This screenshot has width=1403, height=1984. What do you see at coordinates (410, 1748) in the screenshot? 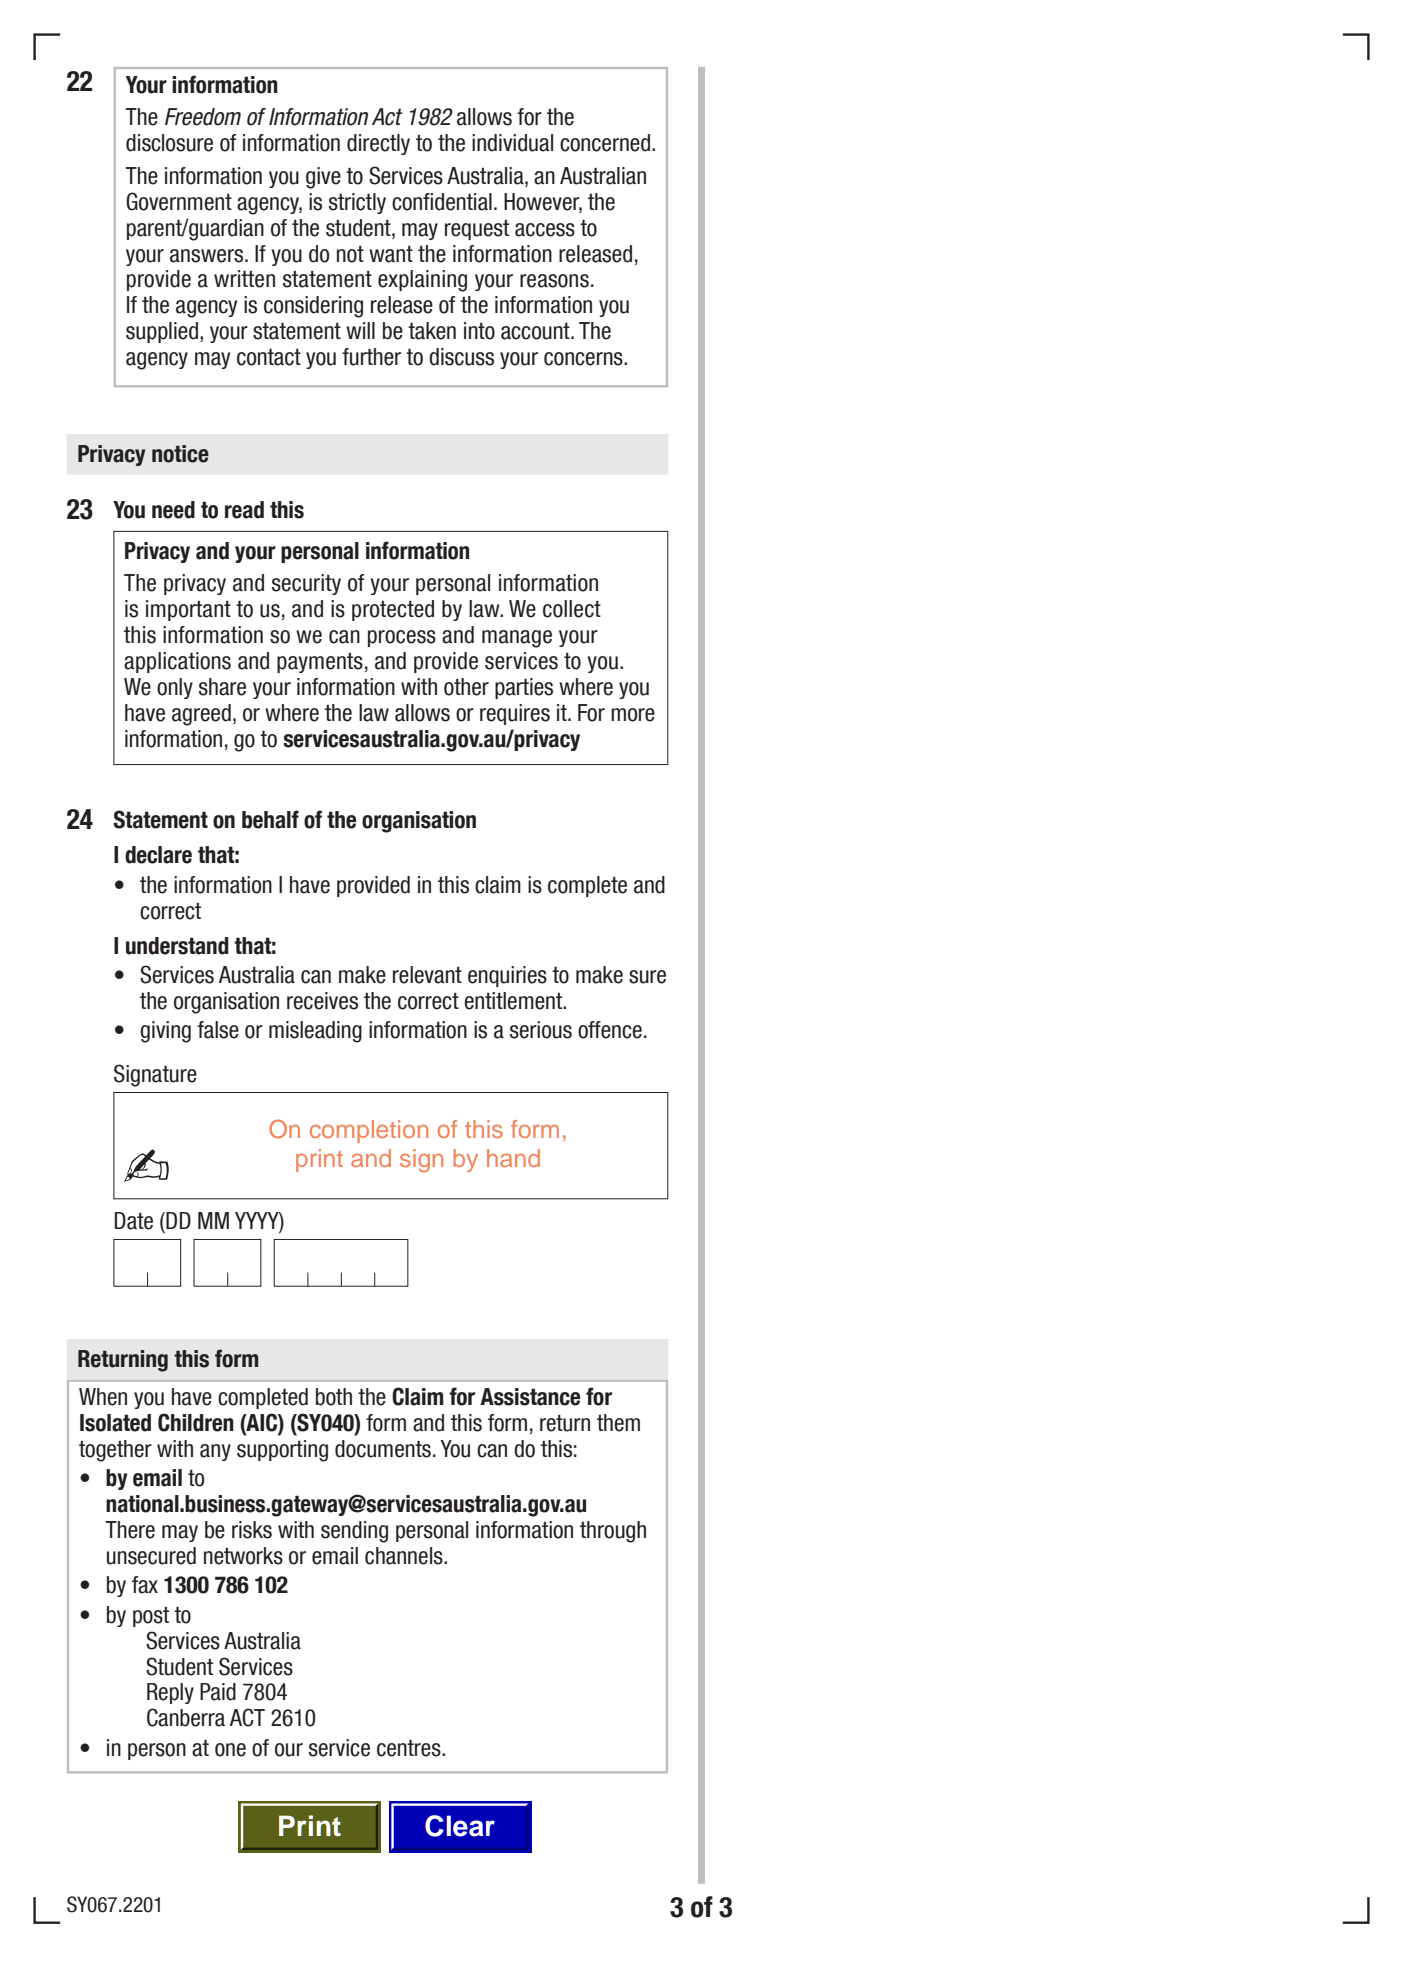
I see `centres` at bounding box center [410, 1748].
